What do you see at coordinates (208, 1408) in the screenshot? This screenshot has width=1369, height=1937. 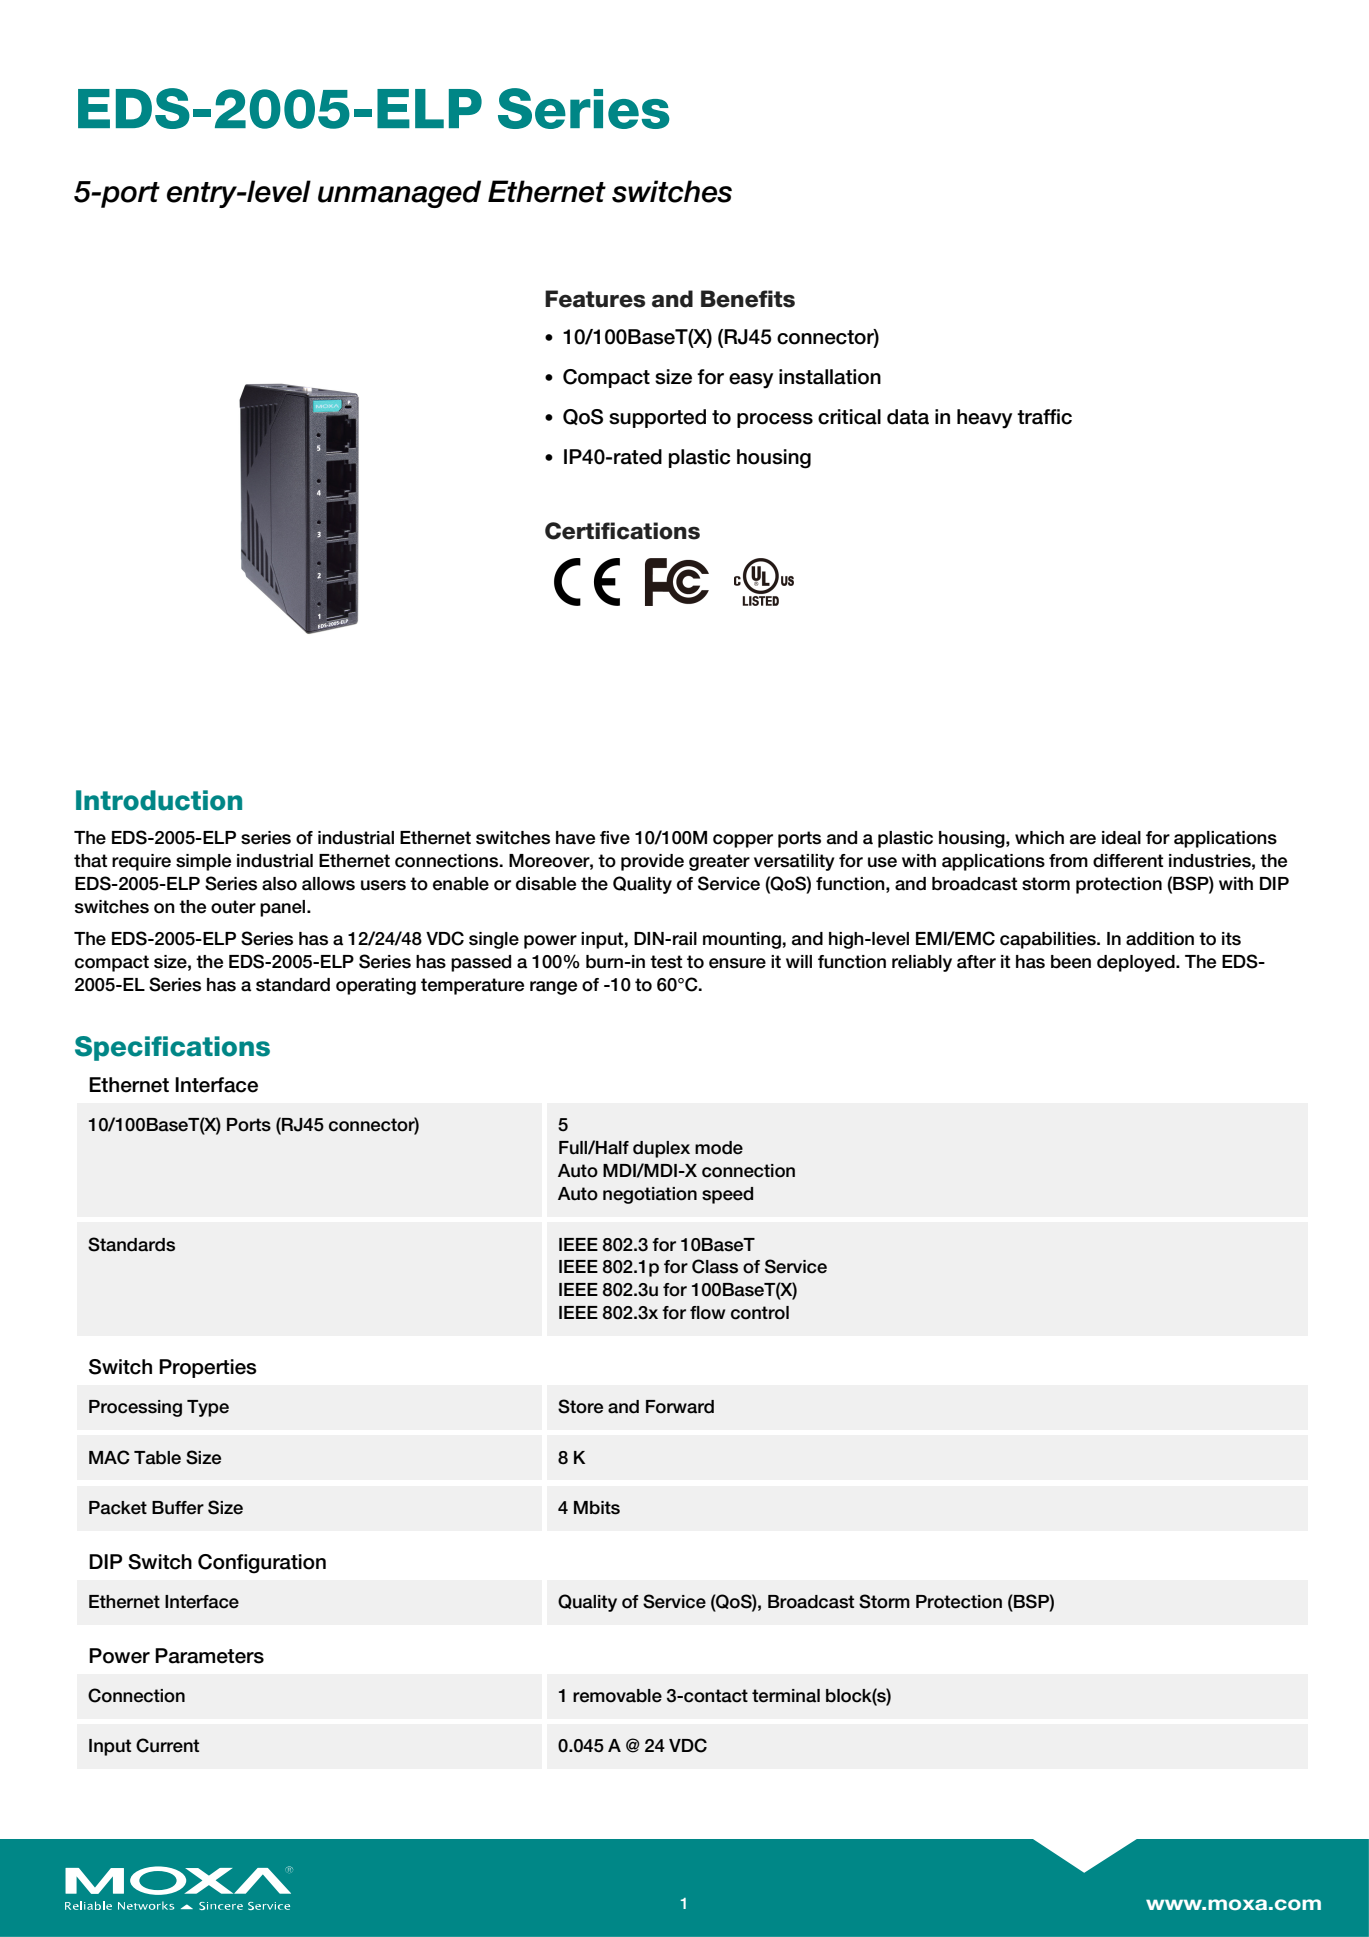 I see `Type` at bounding box center [208, 1408].
